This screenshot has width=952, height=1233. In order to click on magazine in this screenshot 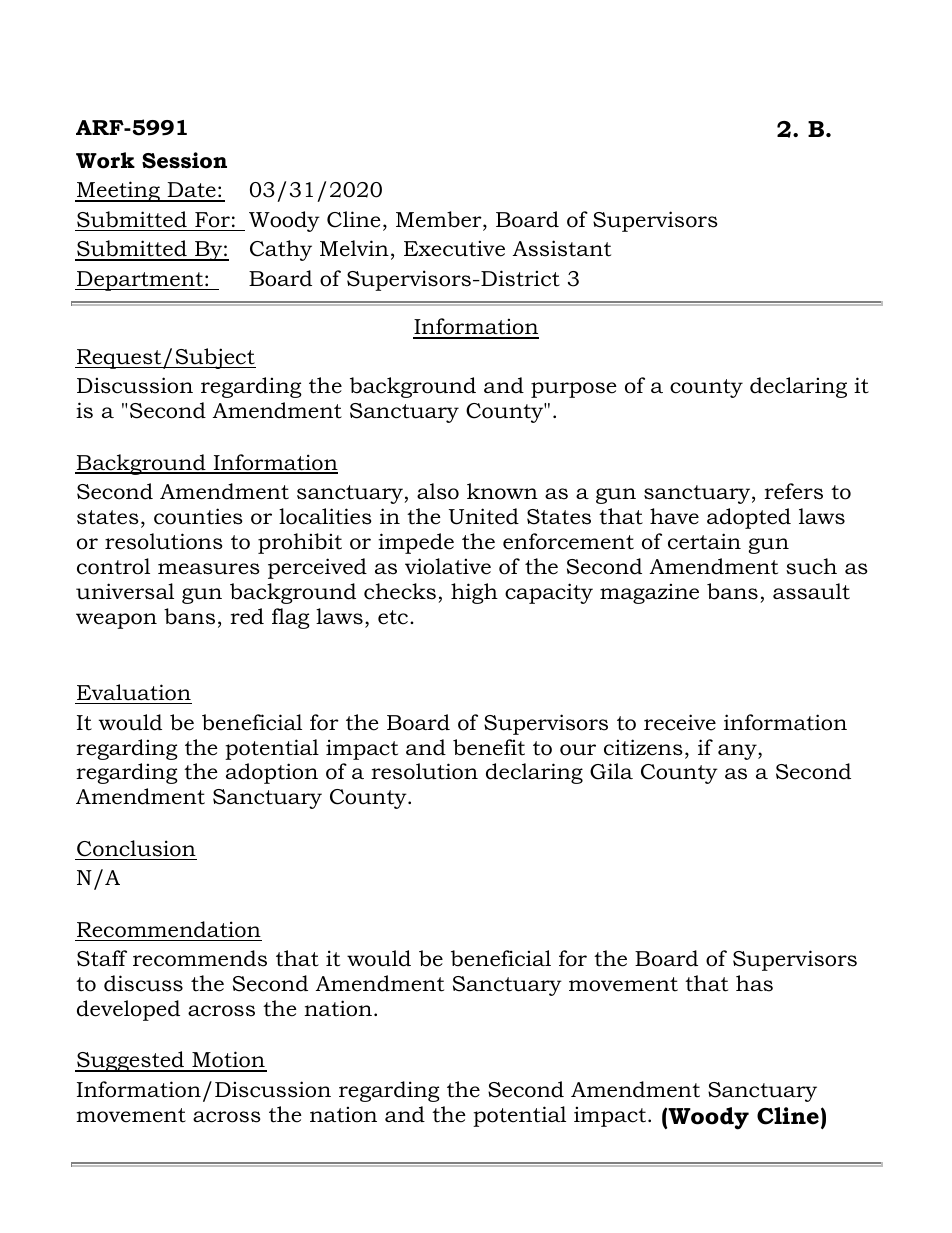, I will do `click(649, 593)`.
